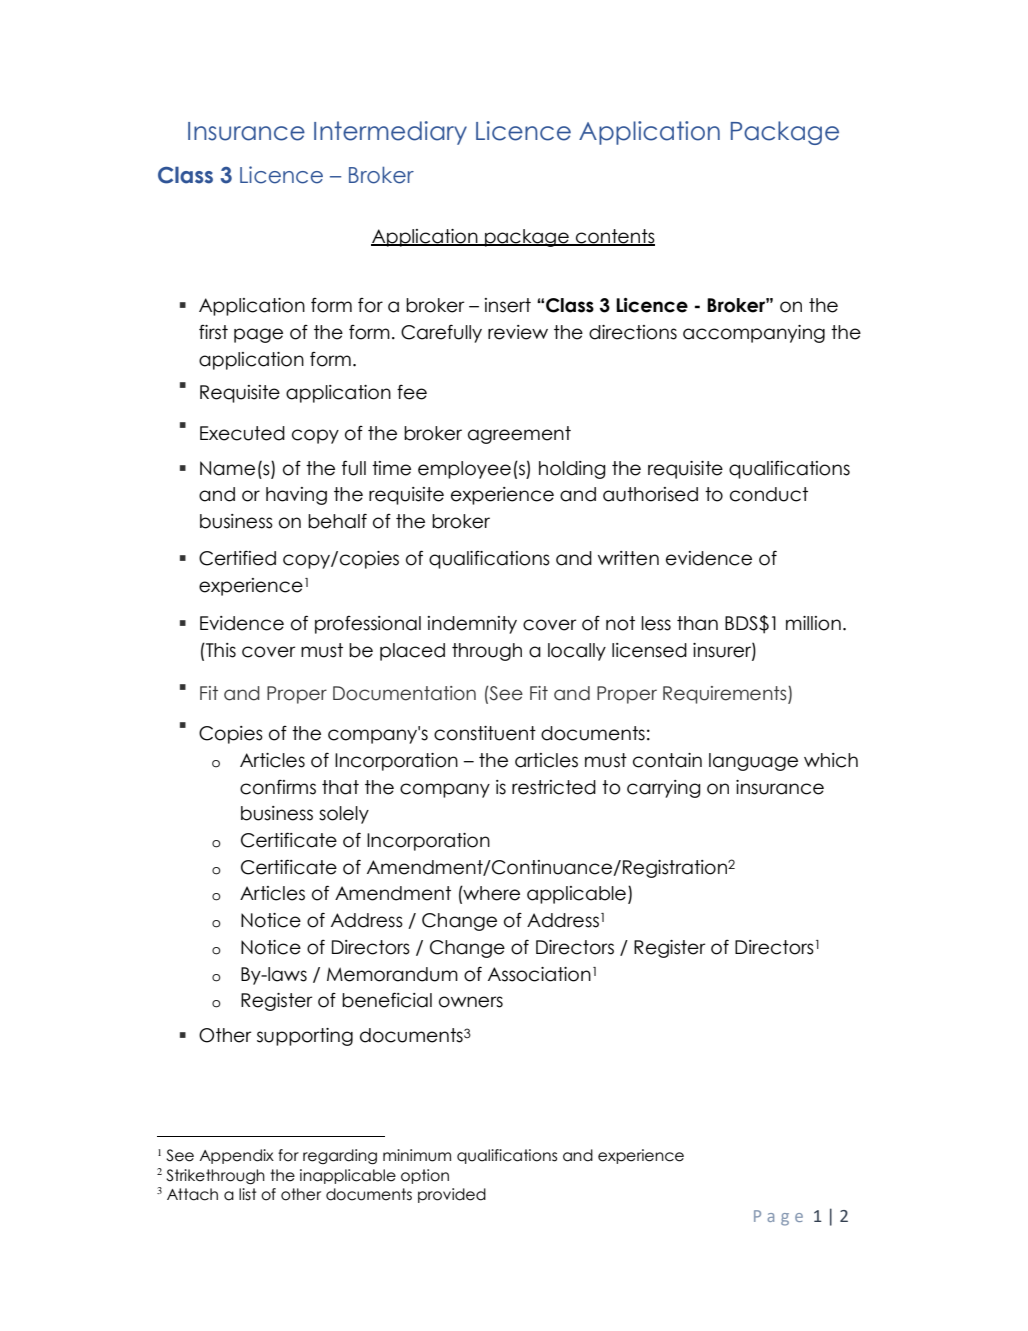 The height and width of the screenshot is (1331, 1028). I want to click on This, so click(220, 650).
